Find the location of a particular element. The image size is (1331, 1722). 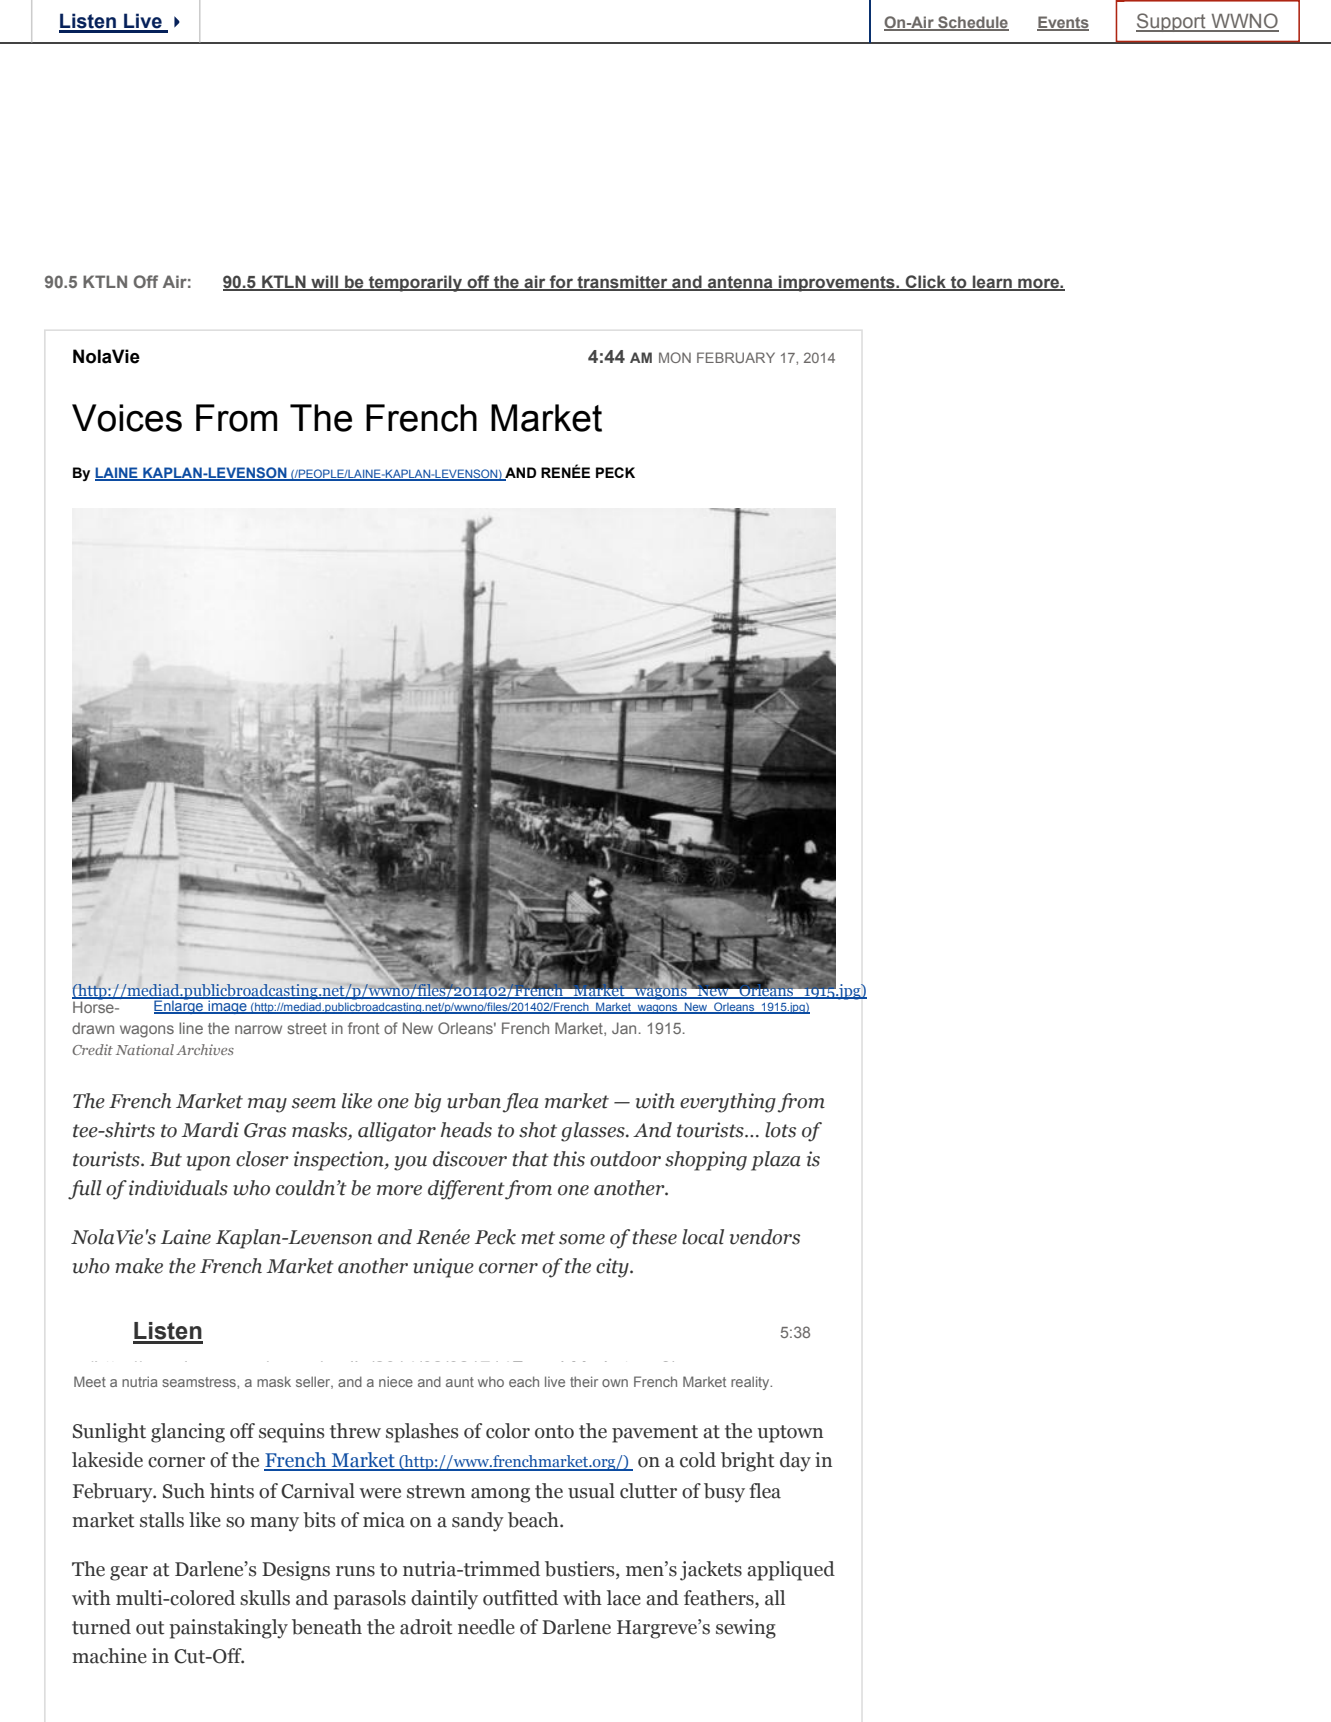

Voices is located at coordinates (127, 418).
